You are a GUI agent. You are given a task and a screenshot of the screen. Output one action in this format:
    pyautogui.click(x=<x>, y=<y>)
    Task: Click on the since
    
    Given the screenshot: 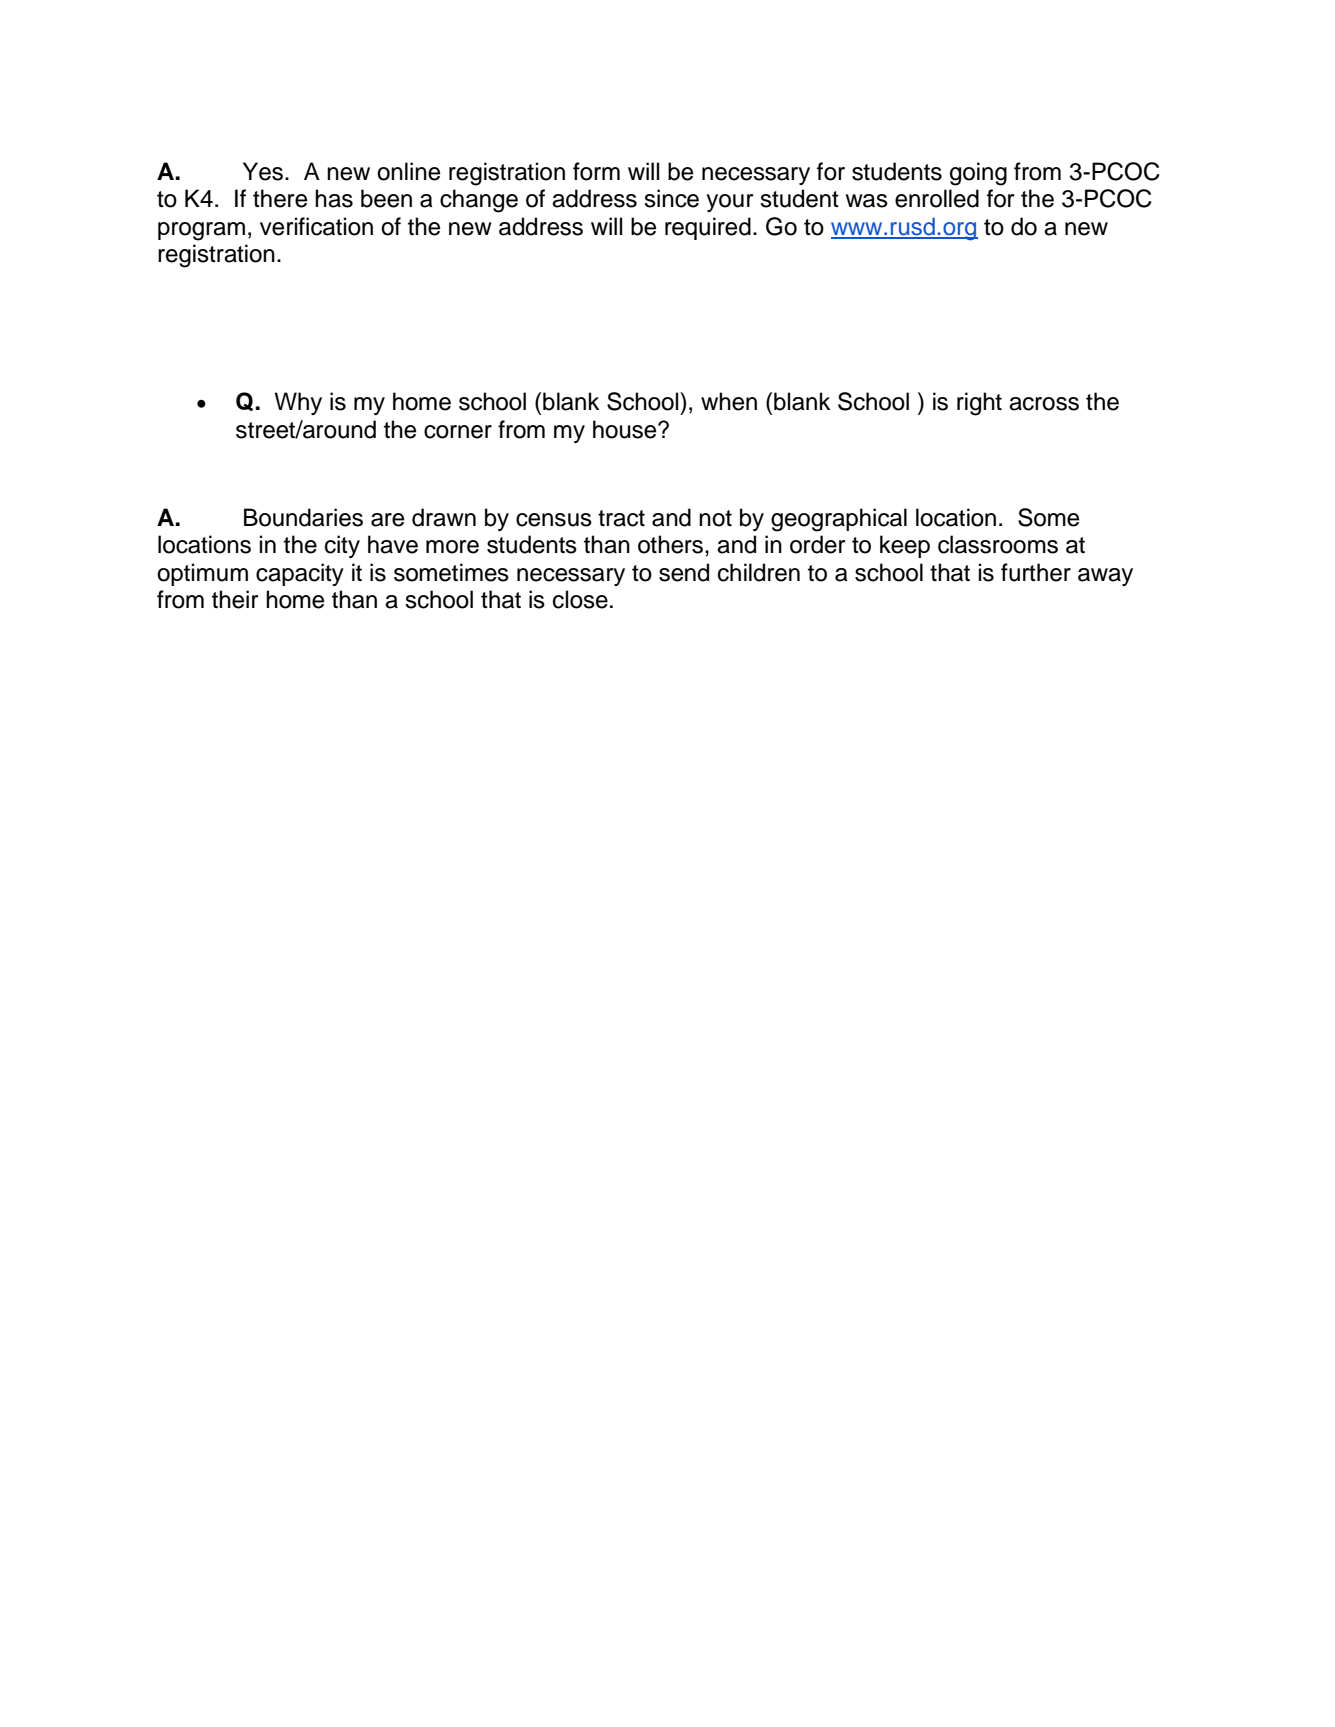 What is the action you would take?
    pyautogui.click(x=671, y=198)
